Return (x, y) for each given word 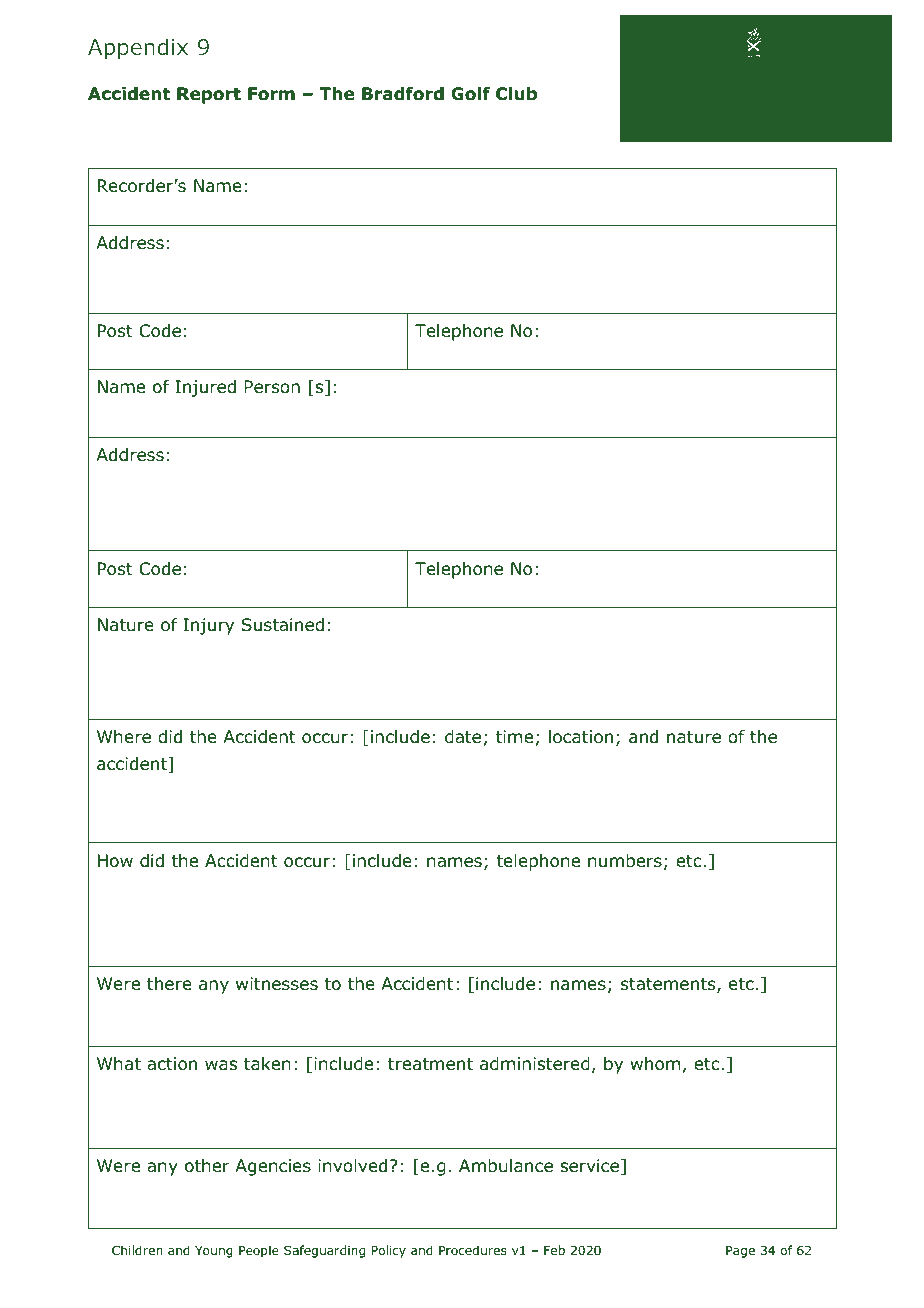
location (581, 737)
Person (272, 387)
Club (516, 94)
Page (740, 1252)
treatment (430, 1064)
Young (214, 1252)
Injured (205, 388)
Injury (208, 626)
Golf (470, 94)
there (169, 984)
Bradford (403, 94)
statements (669, 985)
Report (209, 95)
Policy (388, 1251)
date (463, 737)
